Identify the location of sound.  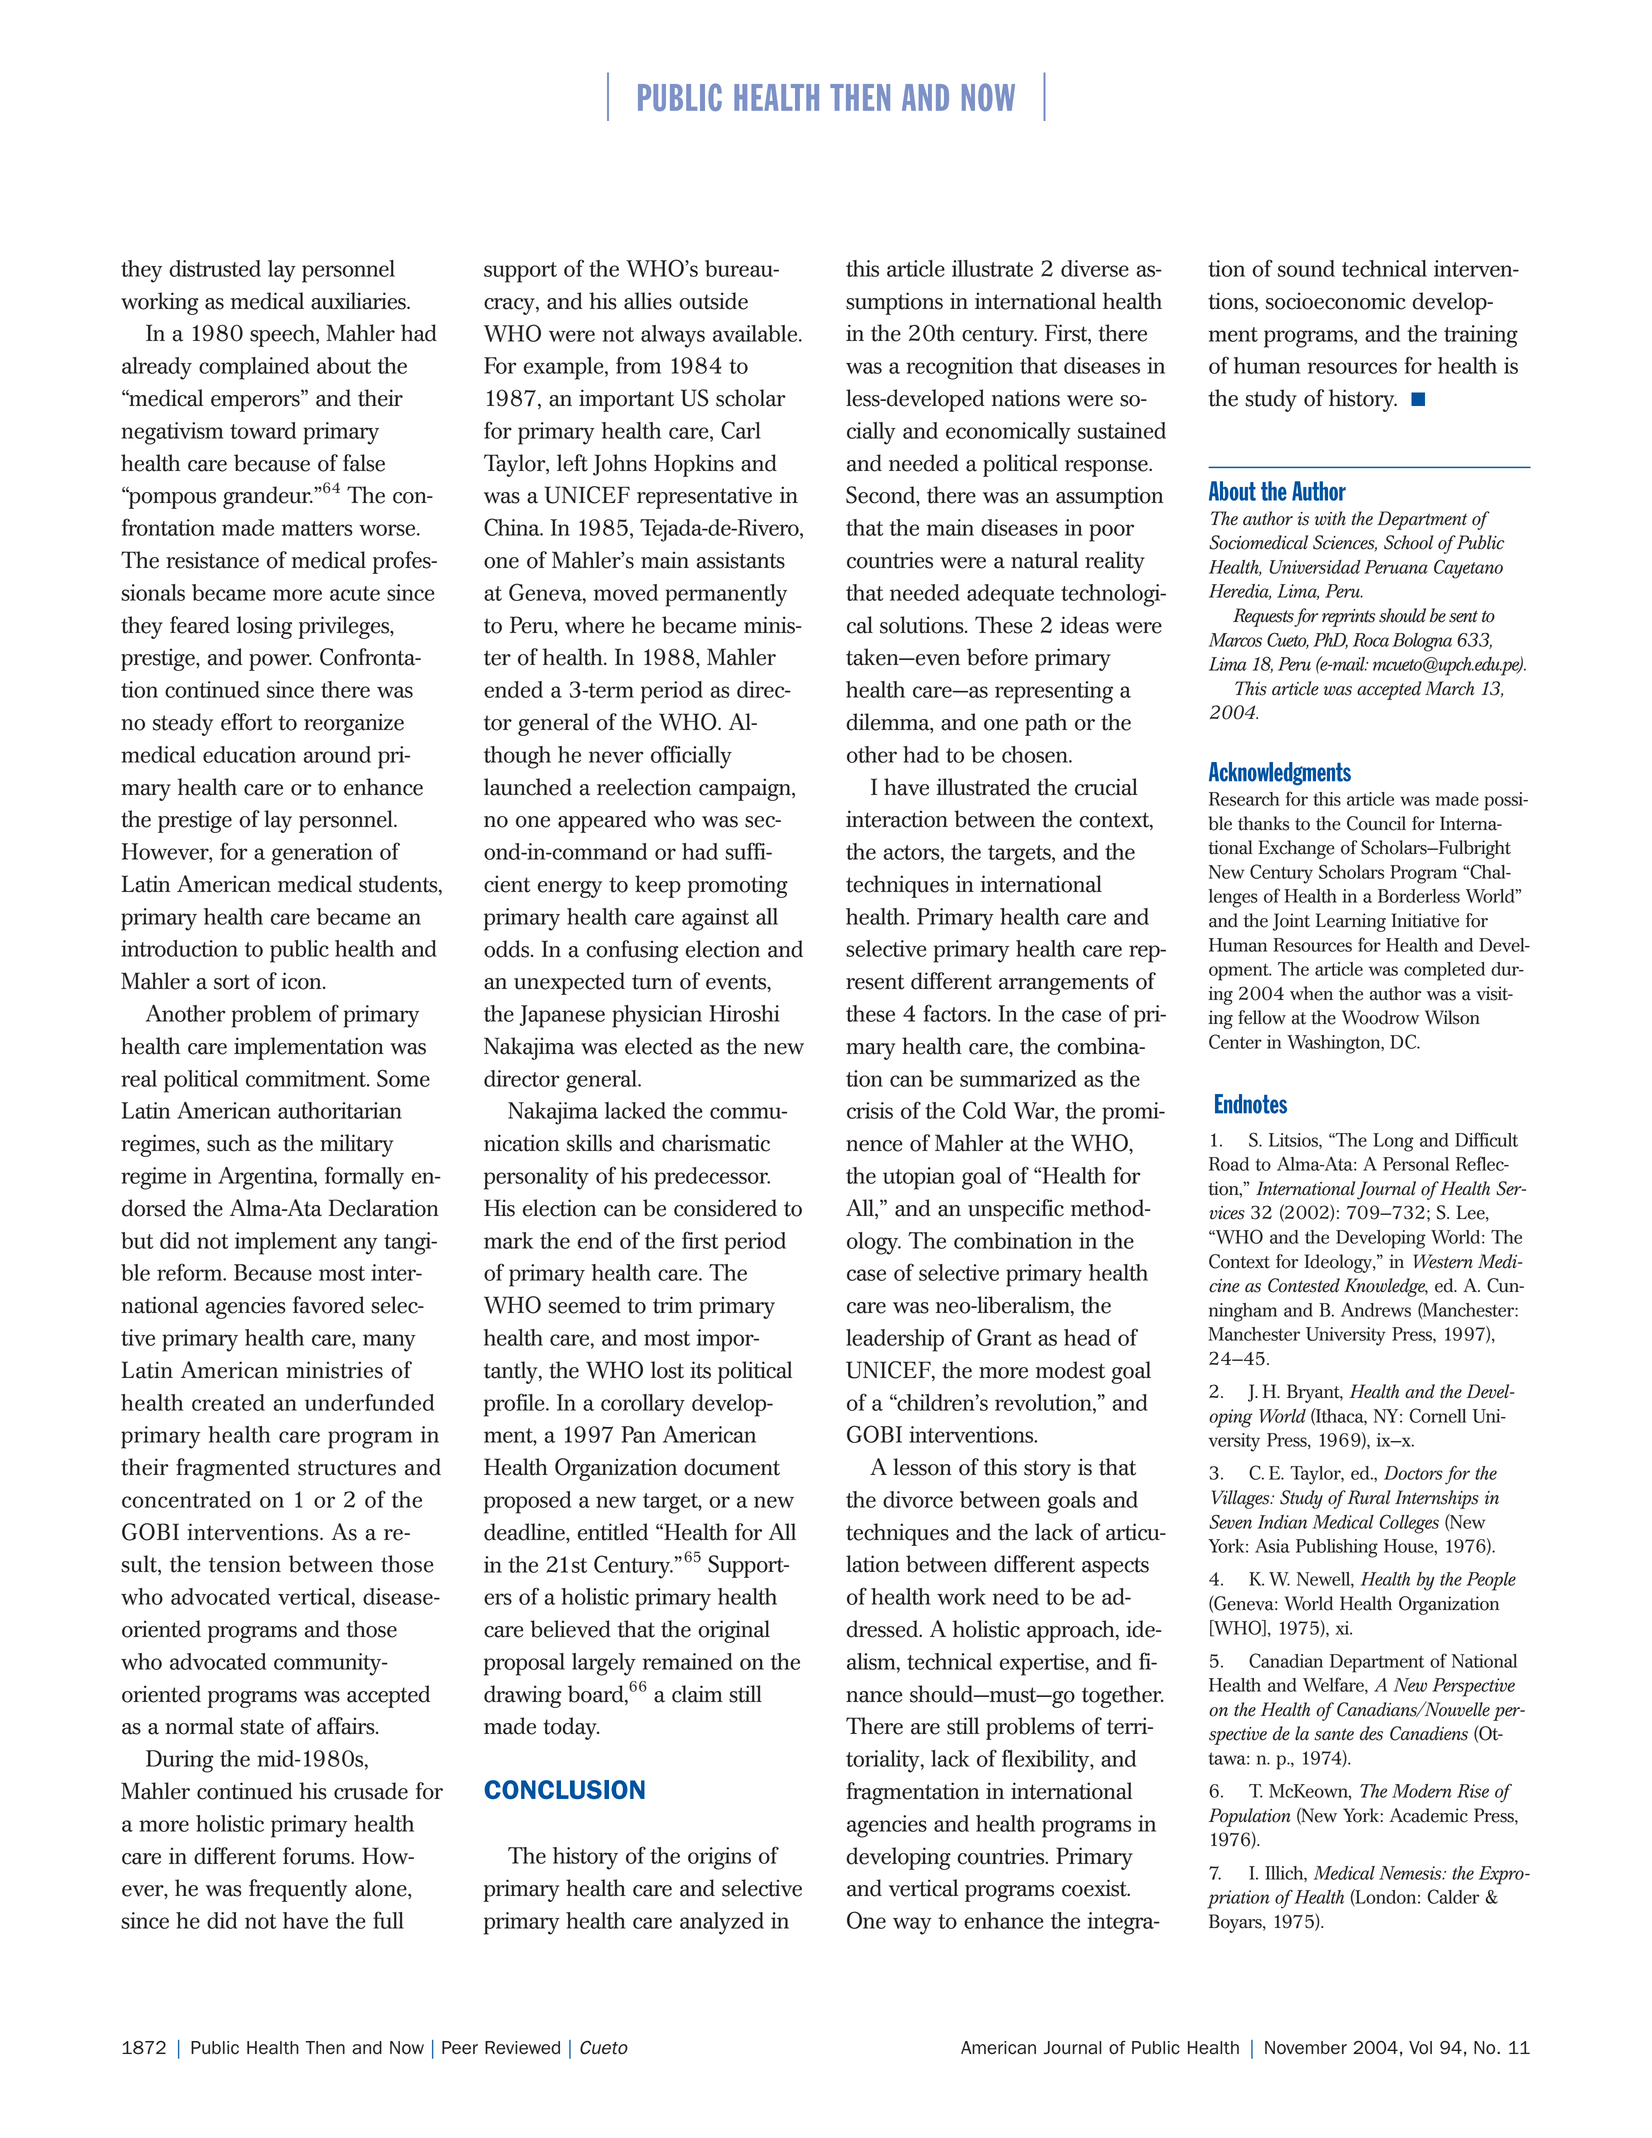
(1306, 268).
